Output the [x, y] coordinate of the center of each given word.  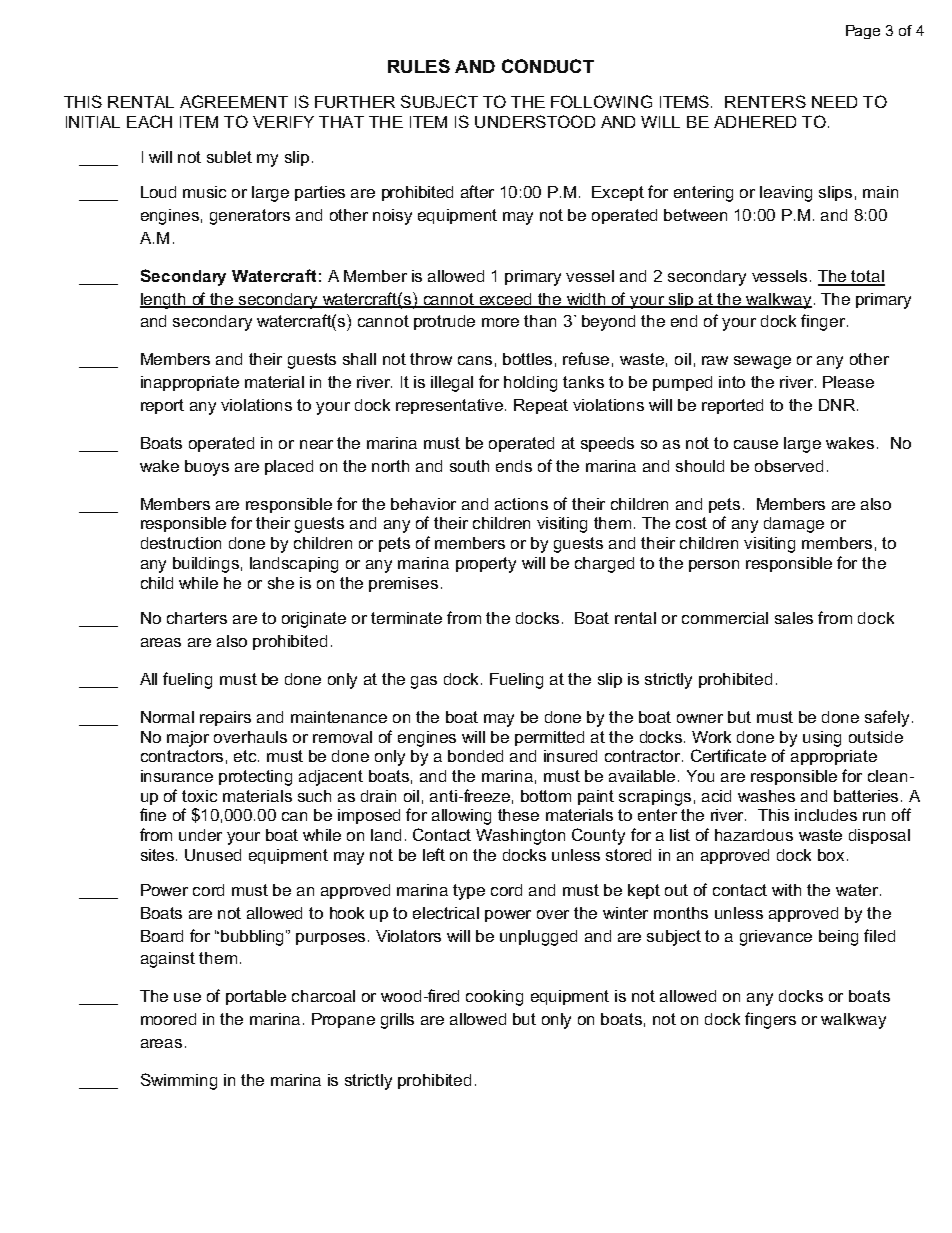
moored [168, 1019]
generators [250, 217]
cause [756, 444]
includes [826, 815]
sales [794, 618]
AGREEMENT [234, 101]
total [867, 277]
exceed [506, 300]
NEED [834, 102]
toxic [199, 796]
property [486, 565]
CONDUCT [548, 66]
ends [514, 466]
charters [197, 618]
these [518, 815]
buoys [207, 468]
